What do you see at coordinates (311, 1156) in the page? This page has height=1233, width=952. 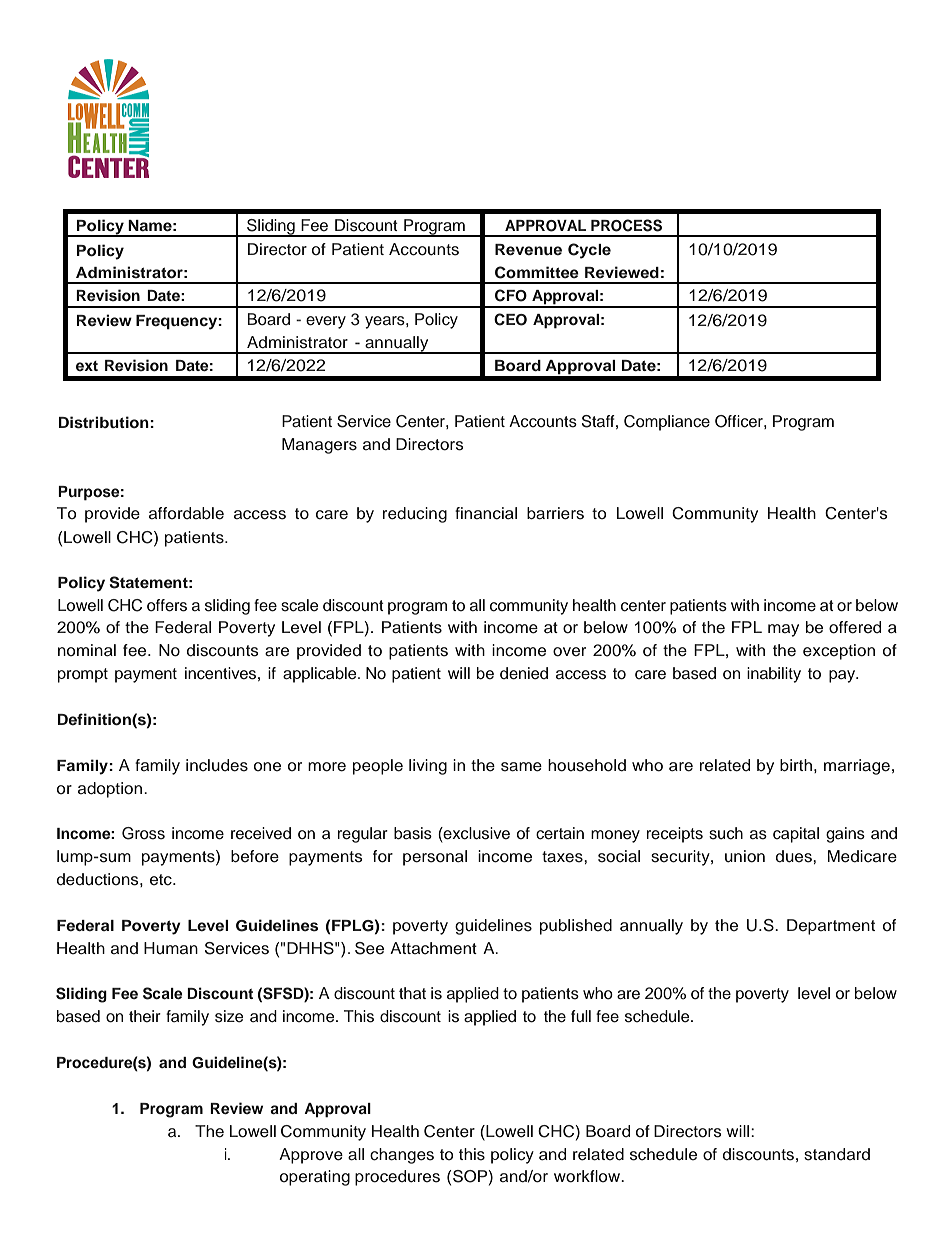 I see `Approve` at bounding box center [311, 1156].
